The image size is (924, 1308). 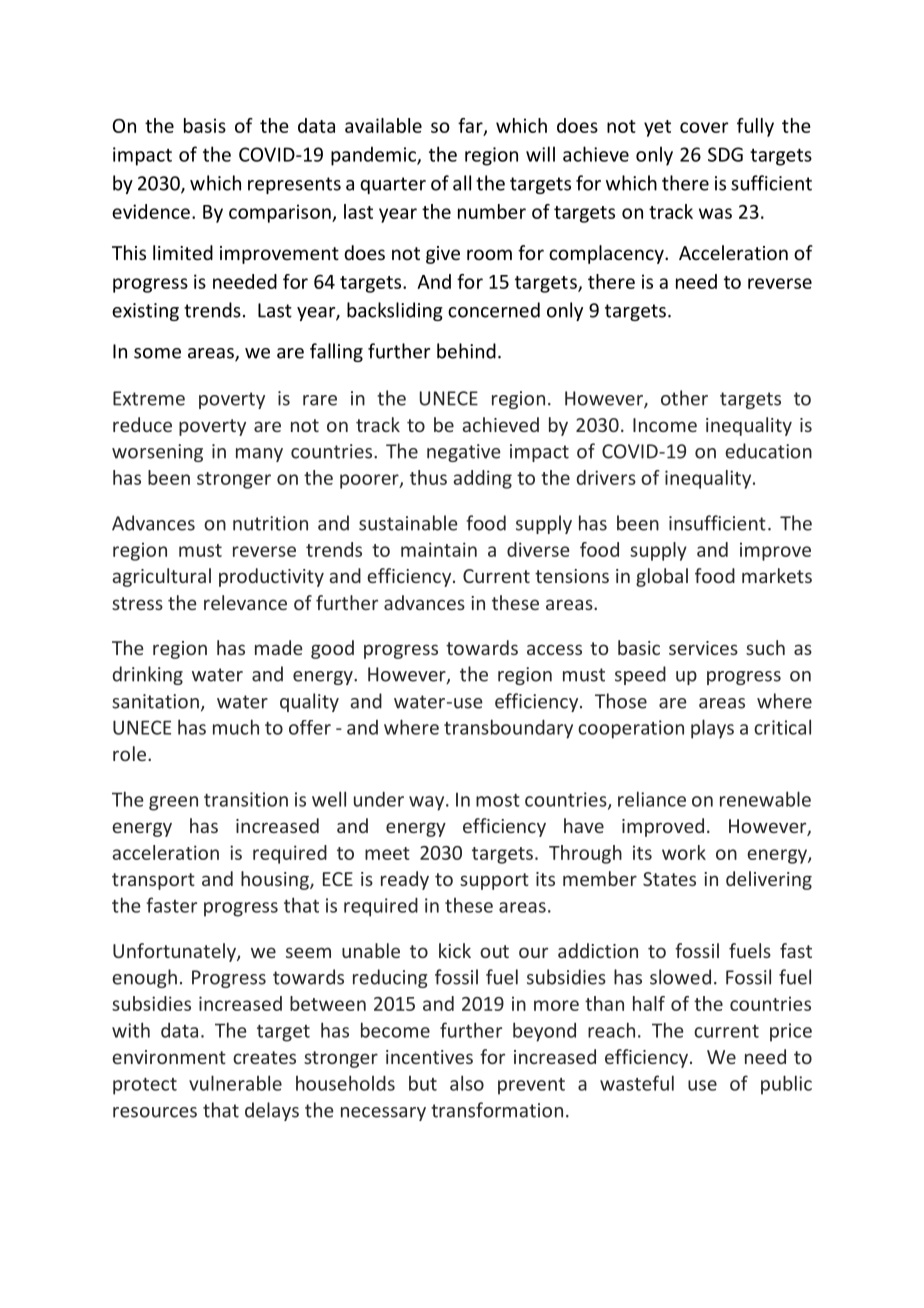 What do you see at coordinates (205, 125) in the screenshot?
I see `basis` at bounding box center [205, 125].
